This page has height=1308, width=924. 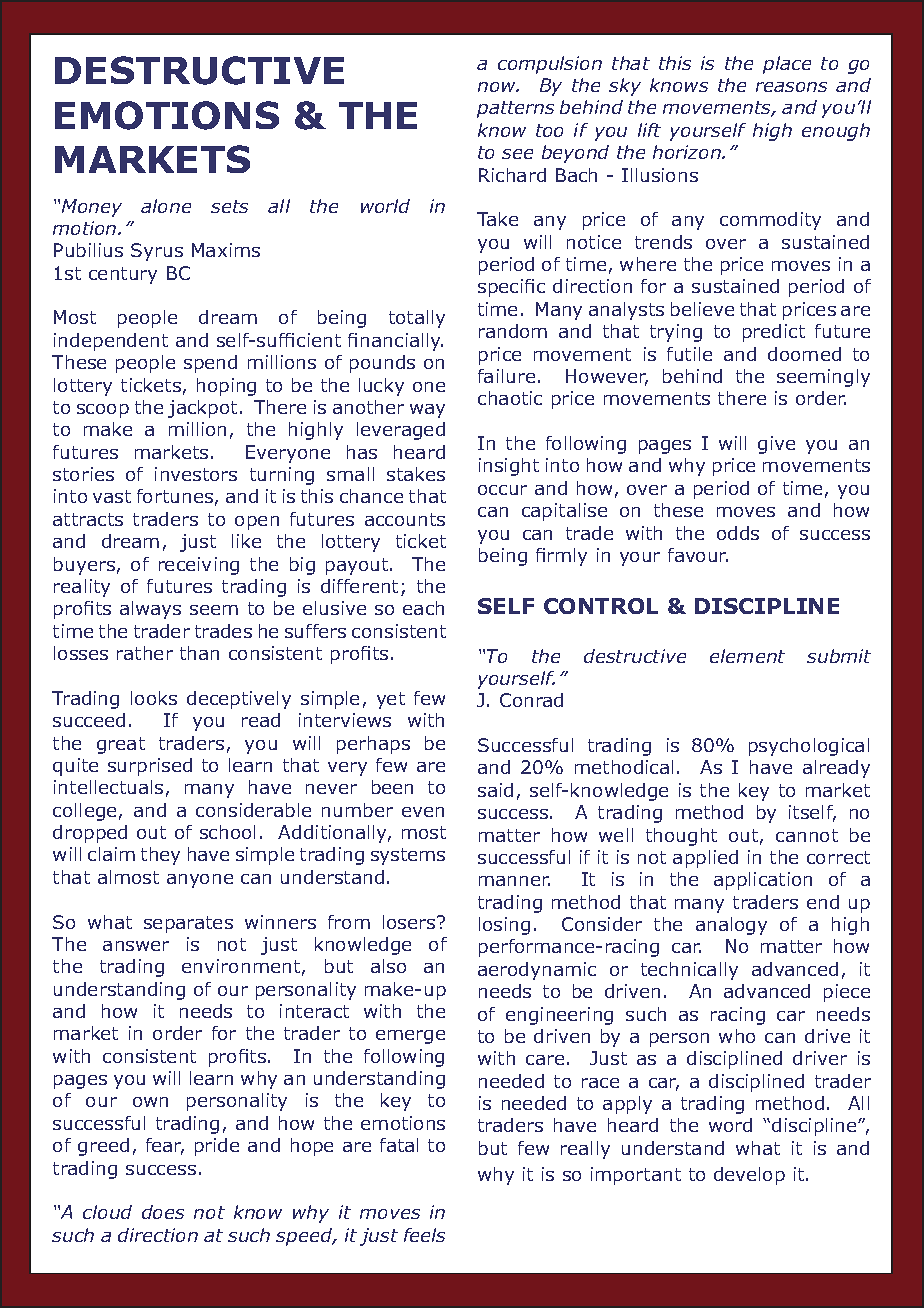 I want to click on patterns, so click(x=515, y=109).
